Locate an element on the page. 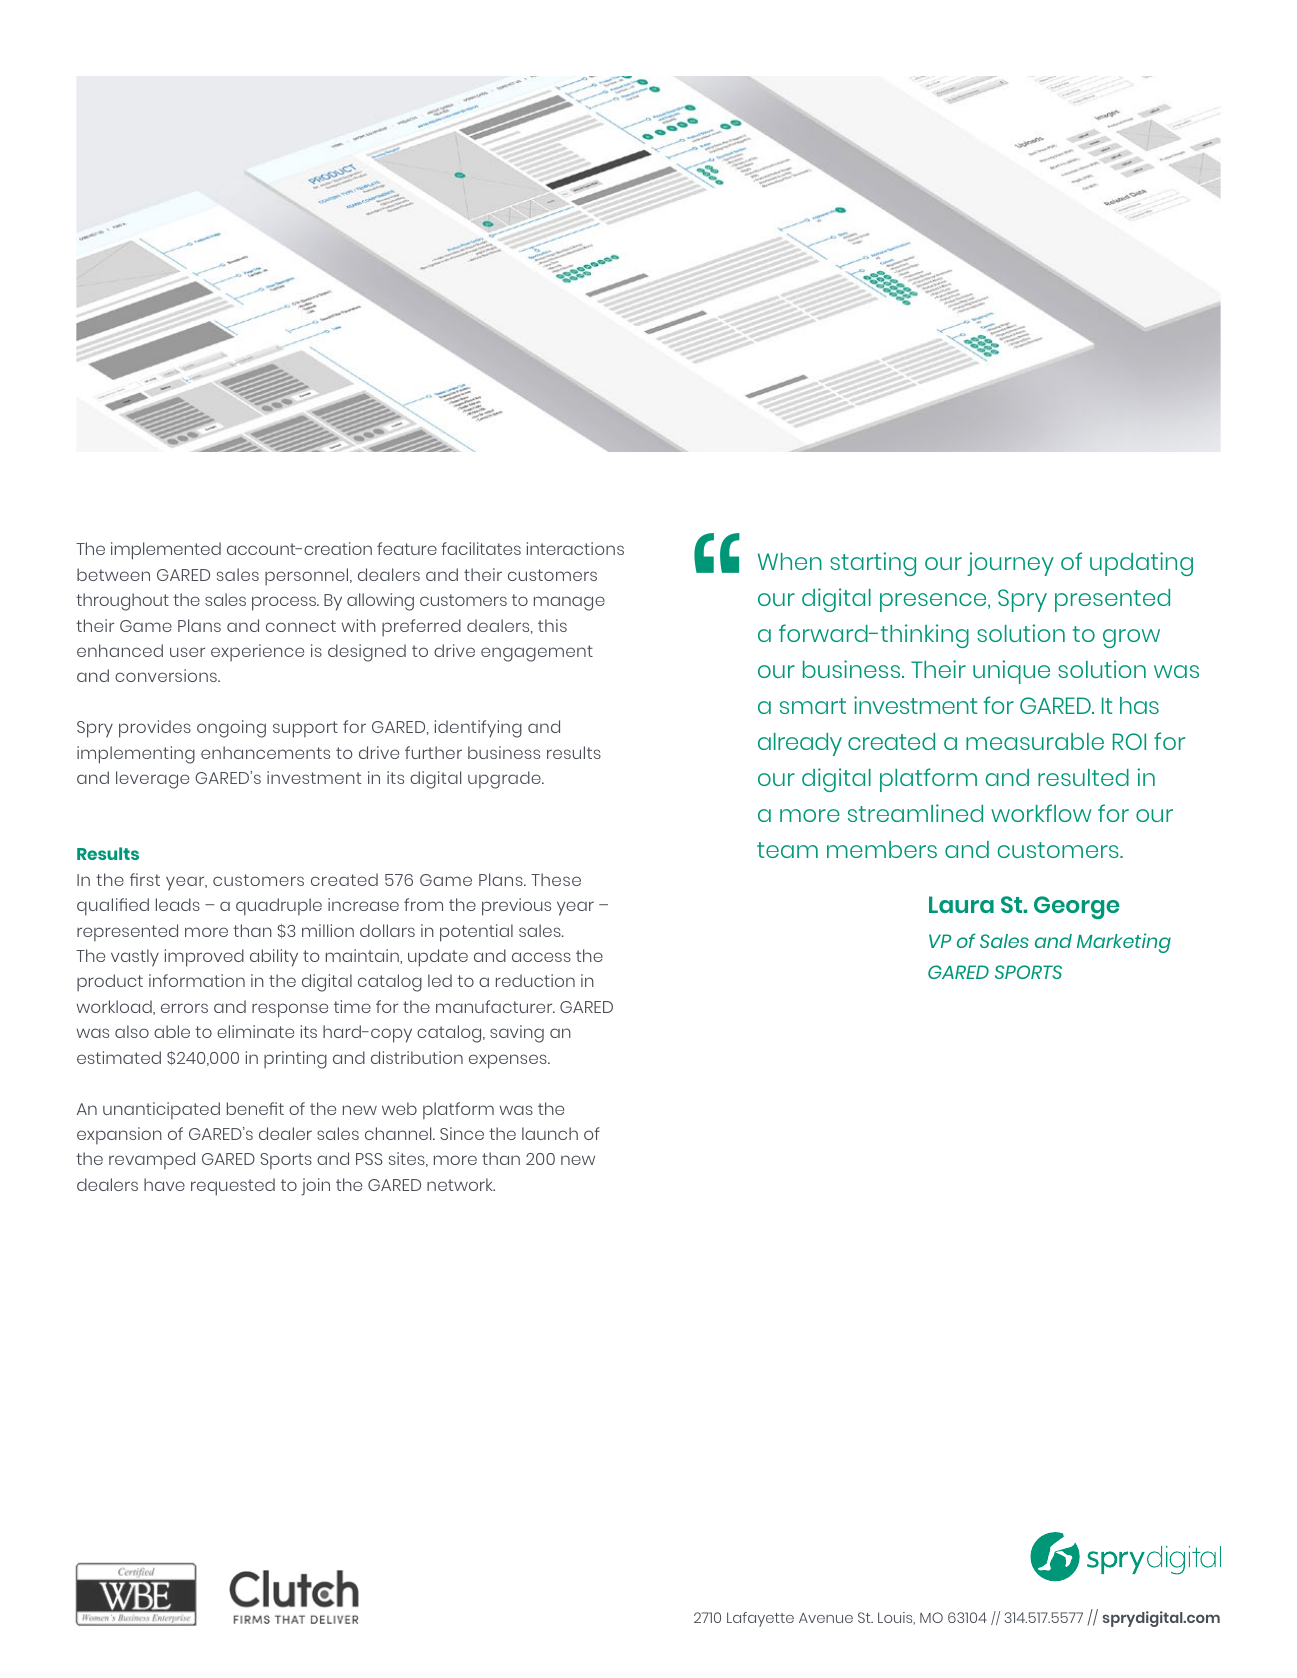 This page has height=1678, width=1297. Avenue is located at coordinates (826, 1618).
